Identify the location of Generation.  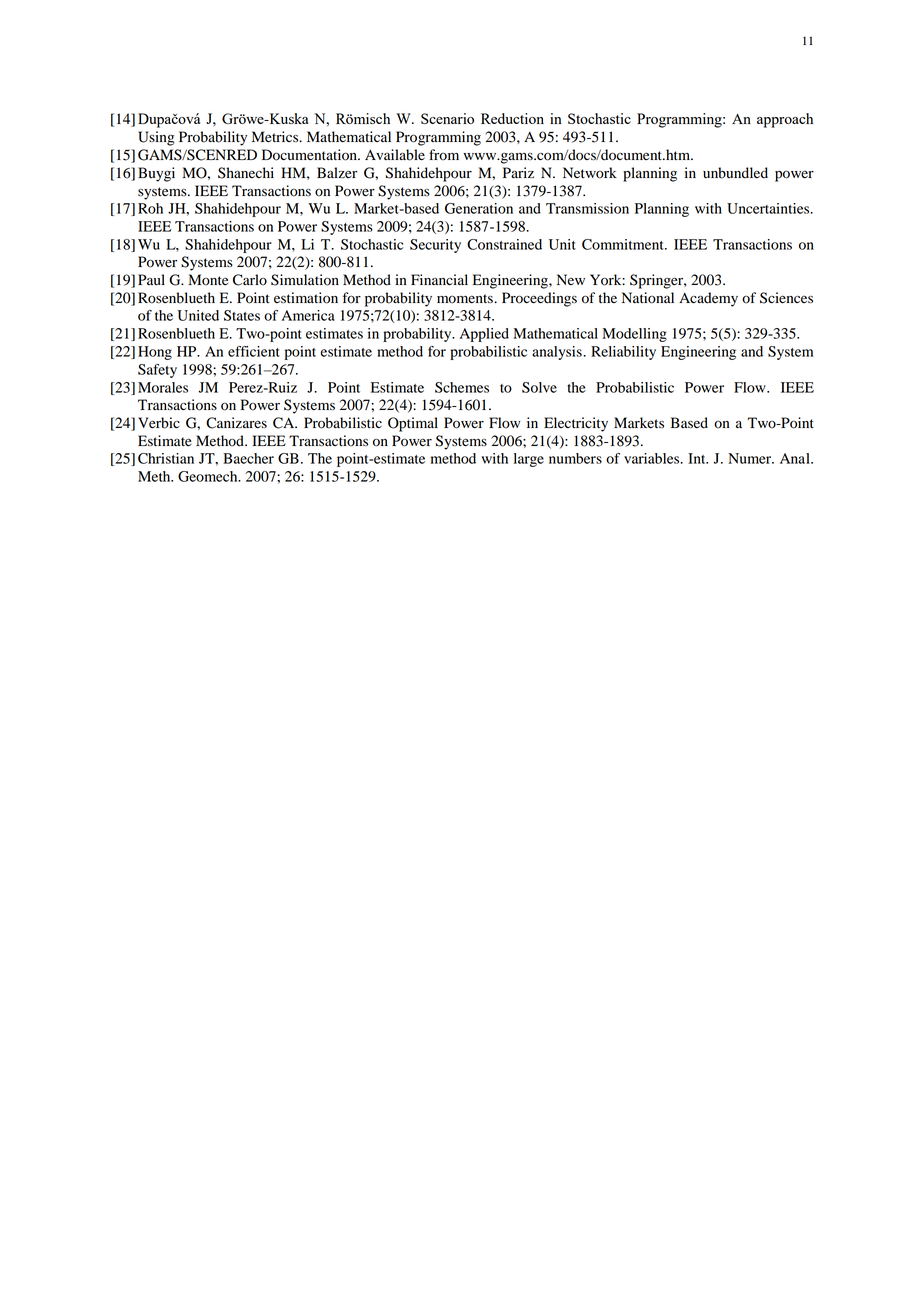
(479, 208).
